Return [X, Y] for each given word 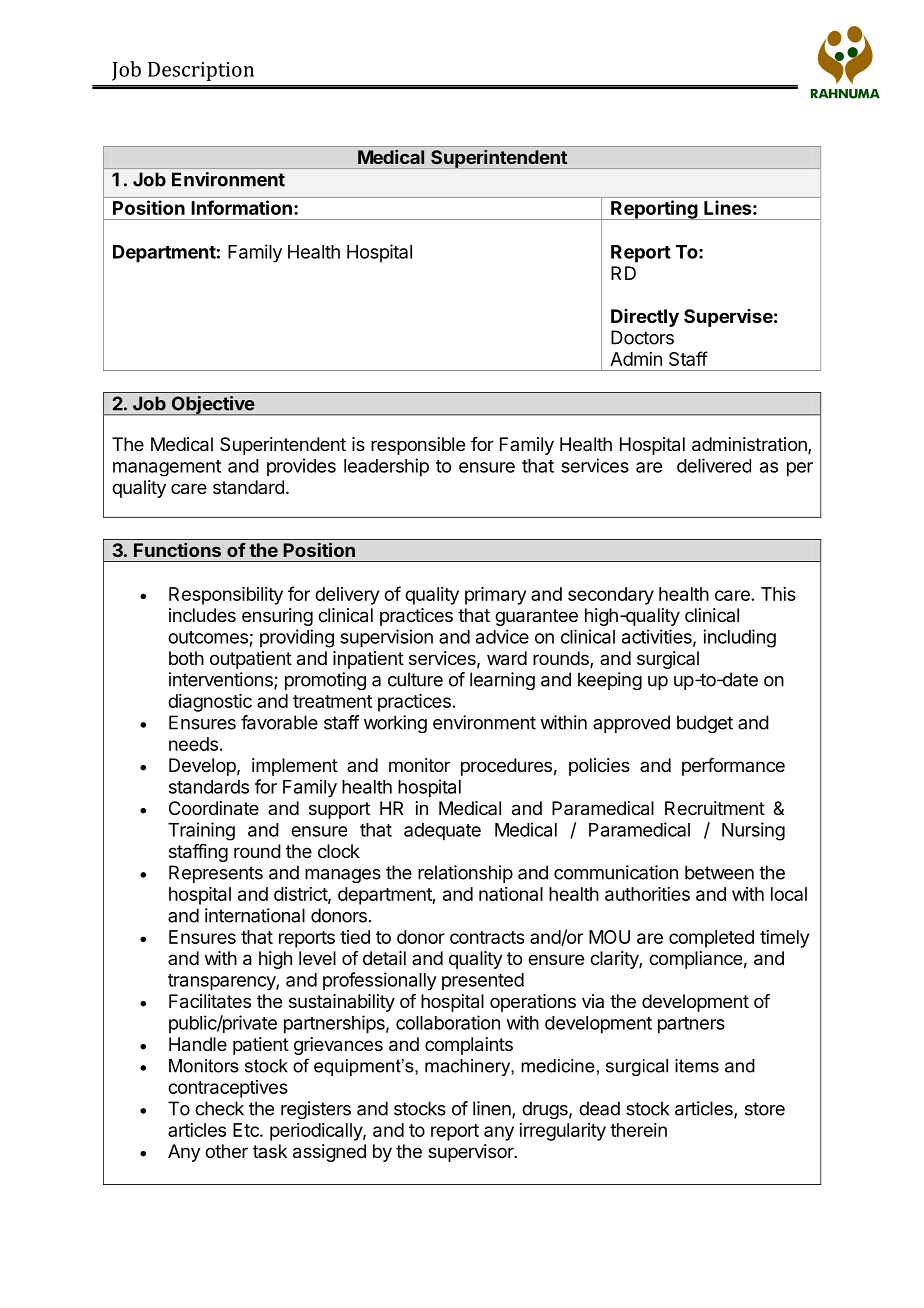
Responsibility [226, 596]
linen [493, 1109]
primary [495, 596]
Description [201, 71]
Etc [247, 1130]
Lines [729, 207]
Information [242, 207]
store [765, 1109]
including [739, 638]
